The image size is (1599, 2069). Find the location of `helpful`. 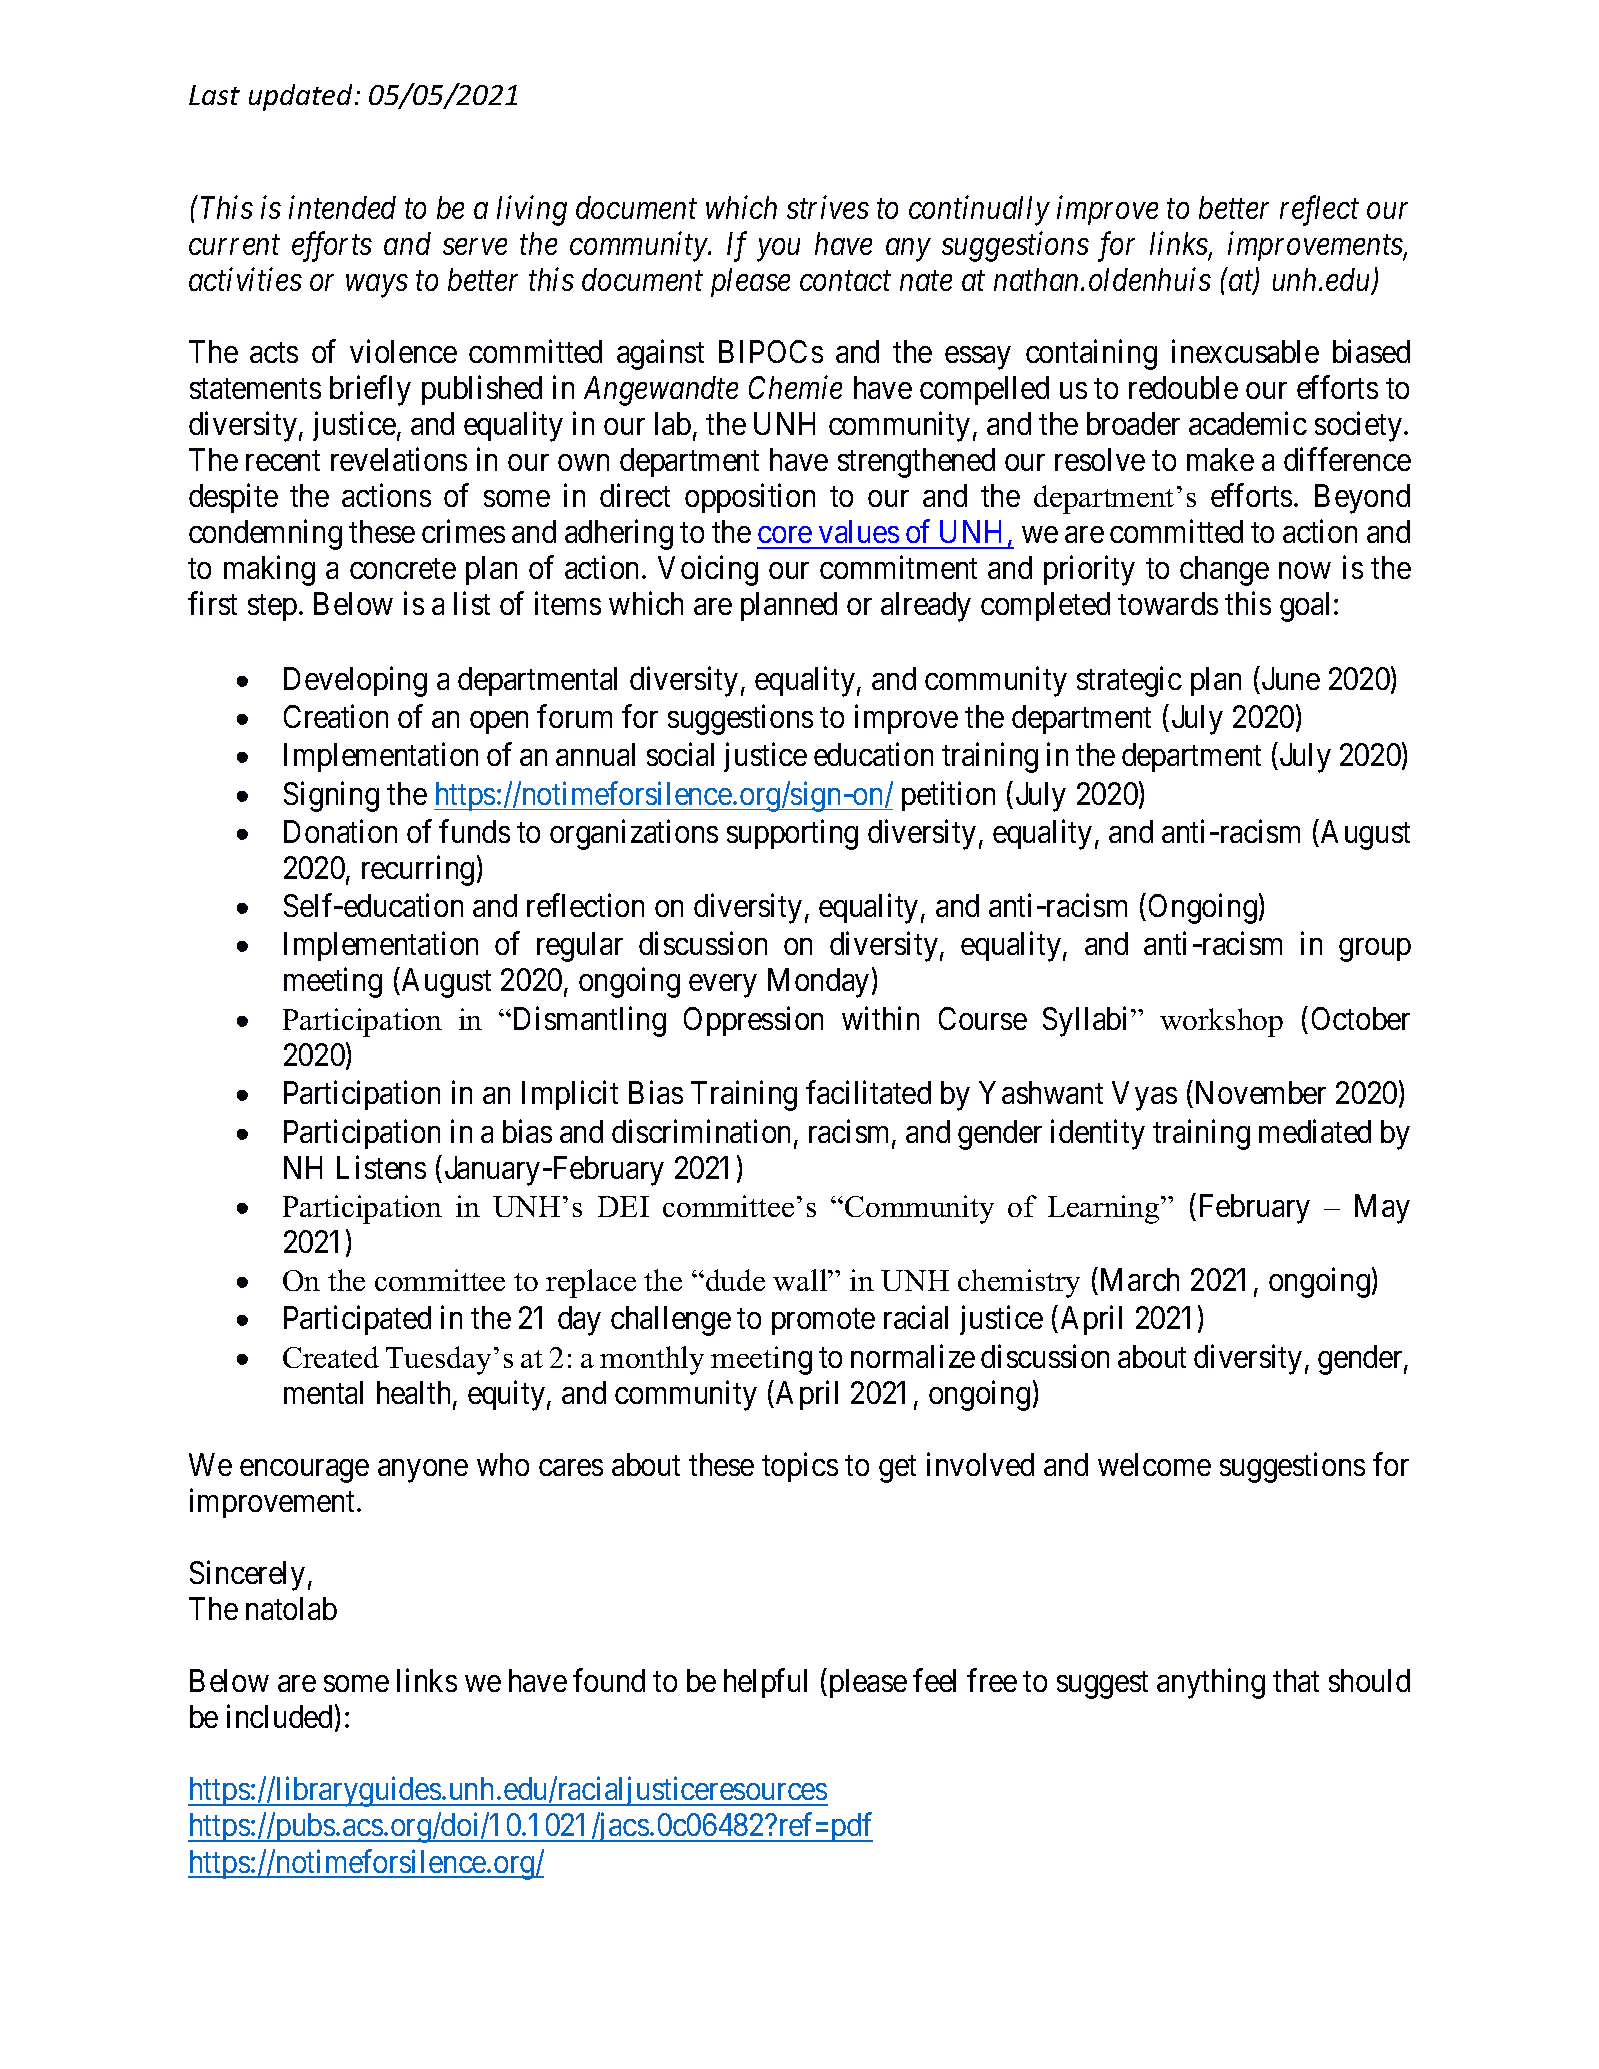

helpful is located at coordinates (765, 1683).
